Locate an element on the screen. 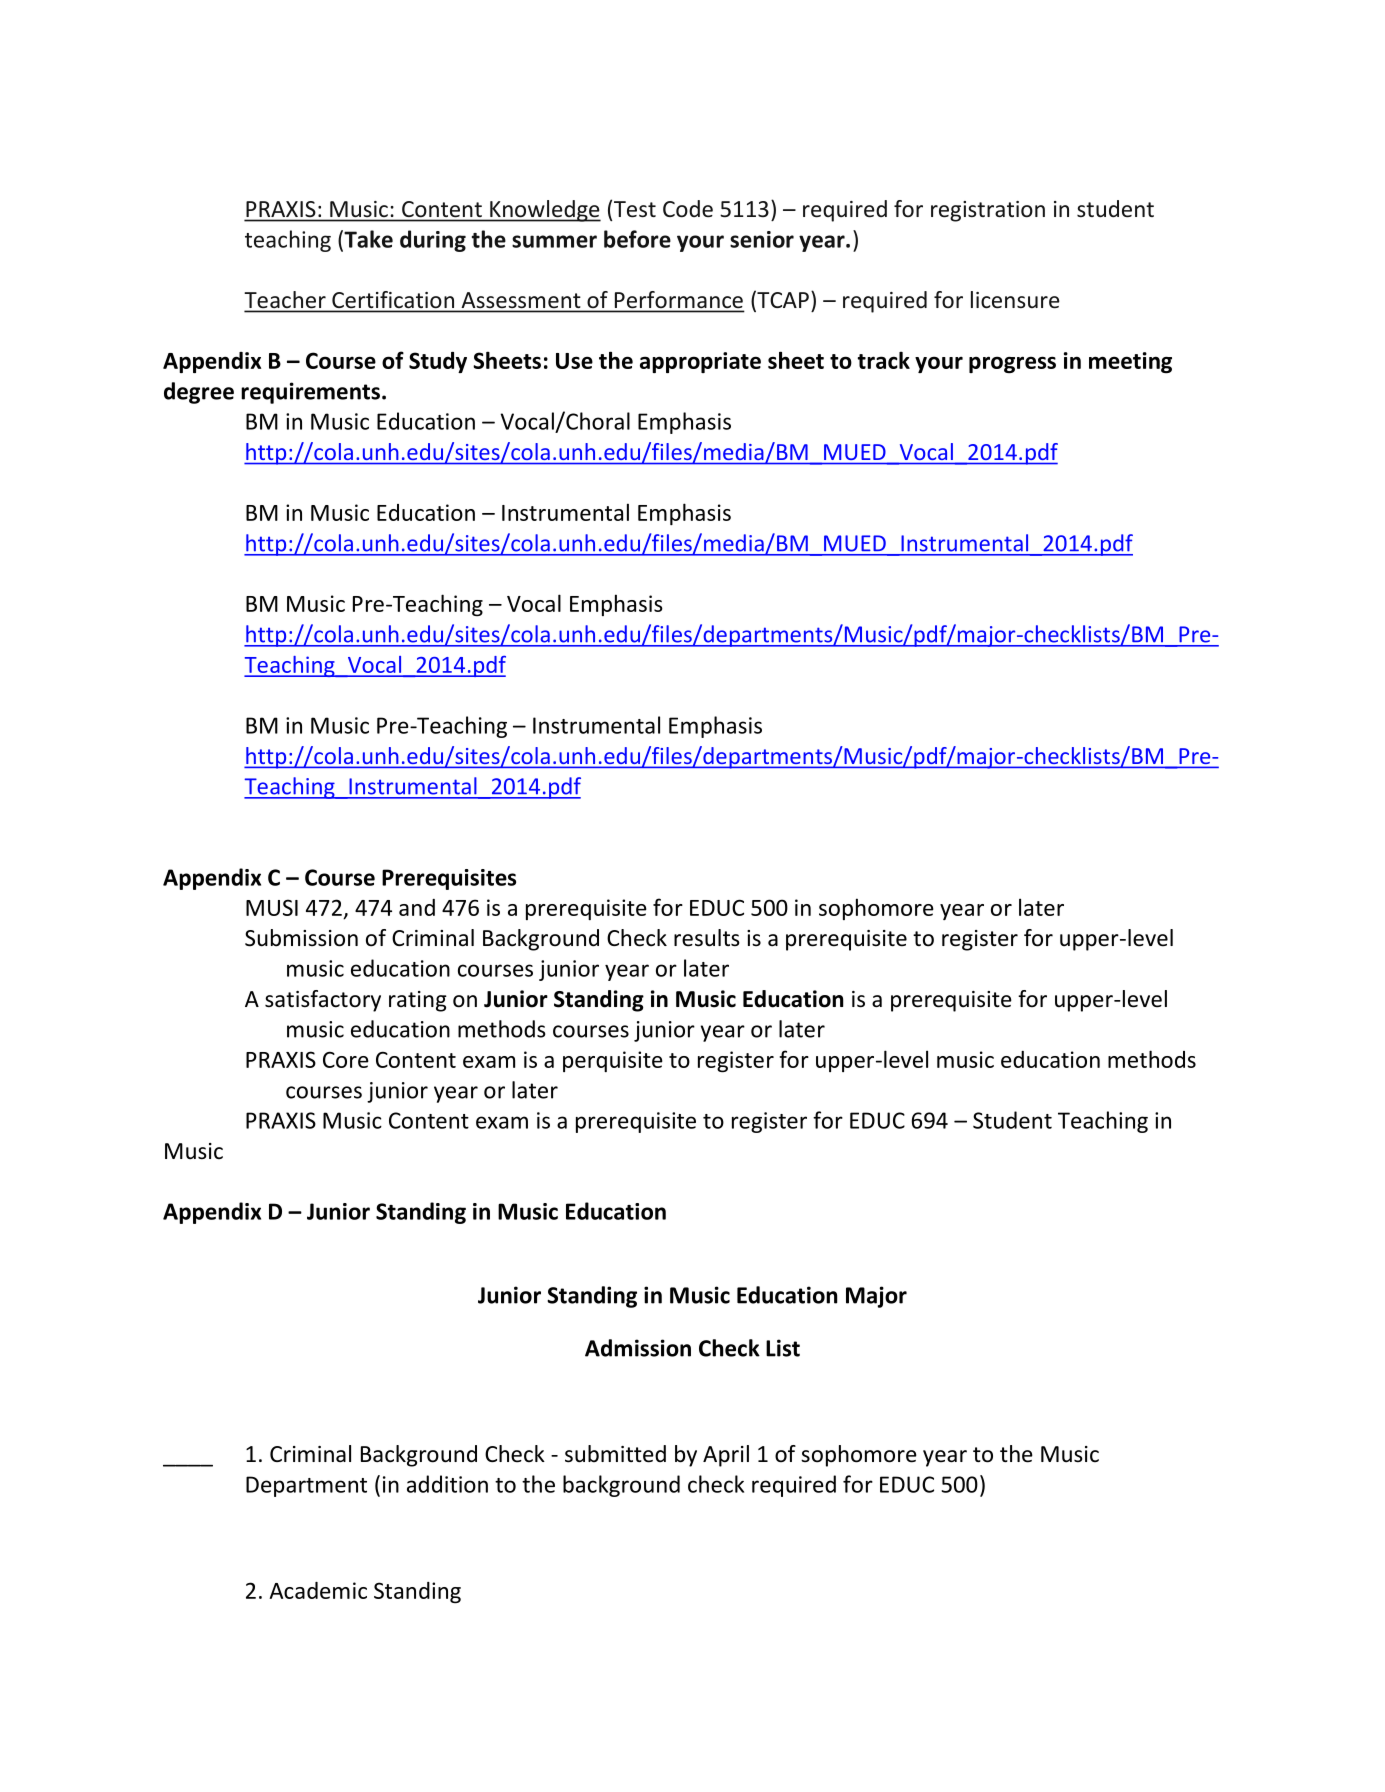 This screenshot has height=1792, width=1385. Certification is located at coordinates (393, 299).
